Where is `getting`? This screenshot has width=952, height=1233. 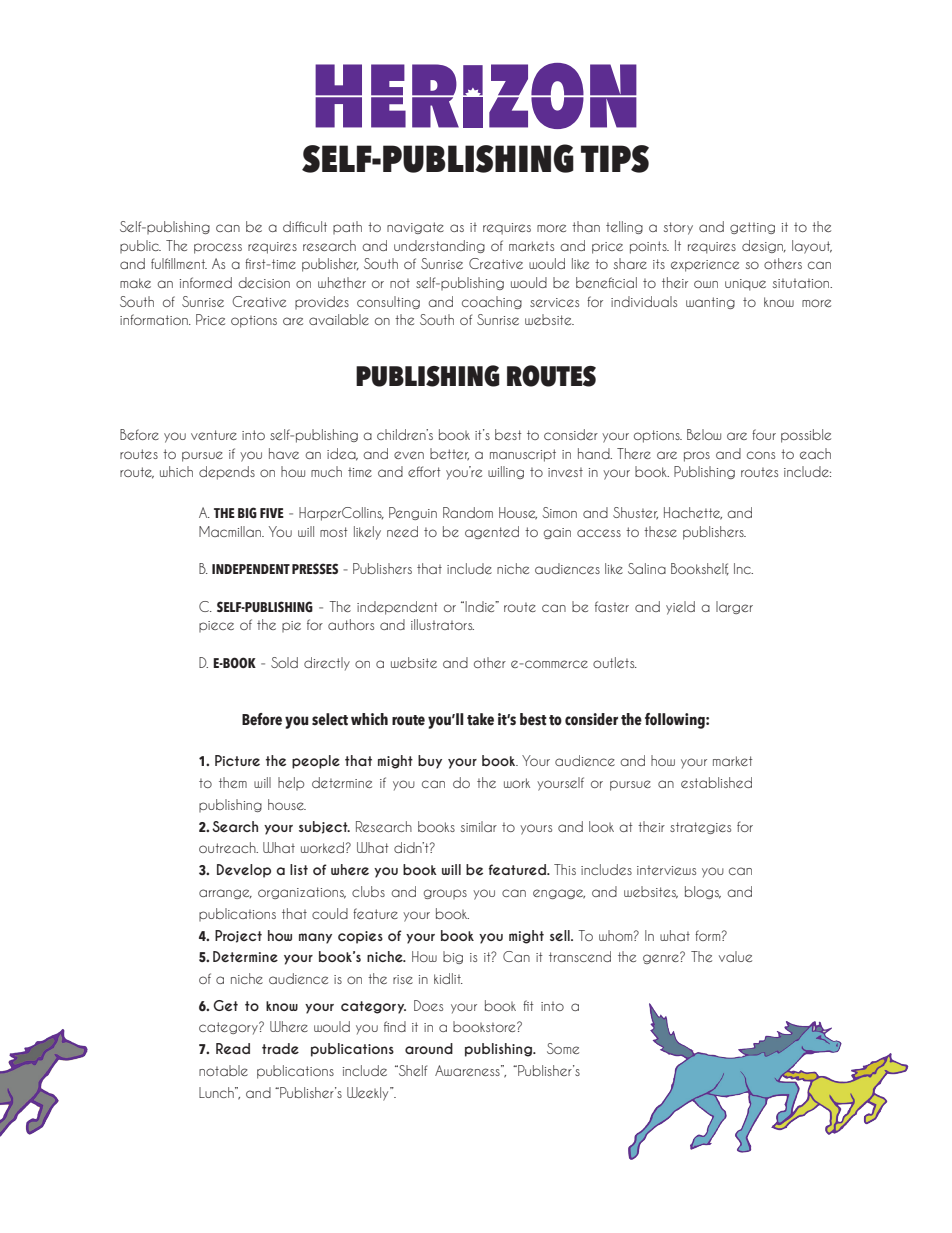 getting is located at coordinates (752, 228).
